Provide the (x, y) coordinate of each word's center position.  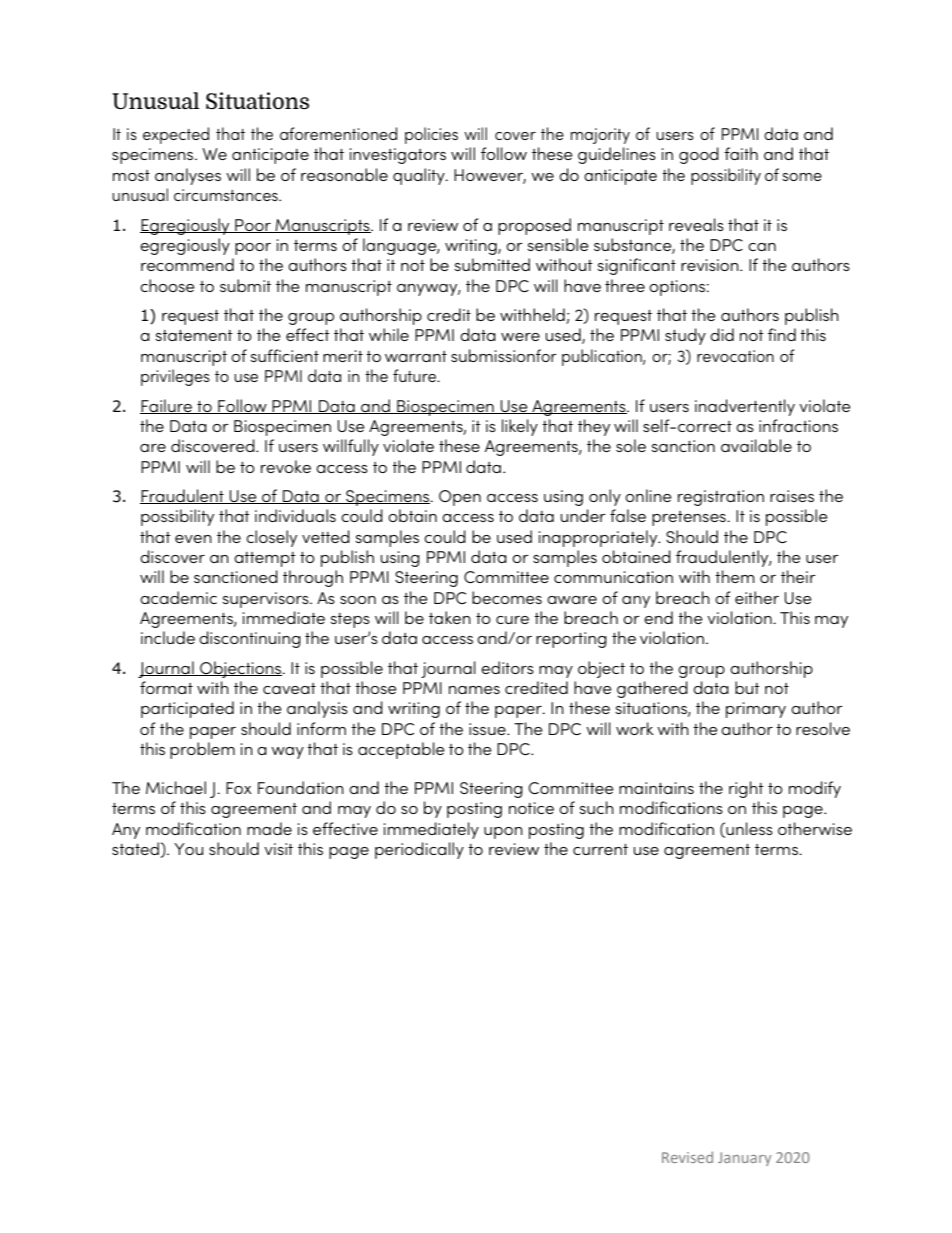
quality (420, 176)
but (747, 687)
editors (507, 667)
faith (741, 153)
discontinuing (250, 639)
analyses (188, 176)
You (188, 849)
